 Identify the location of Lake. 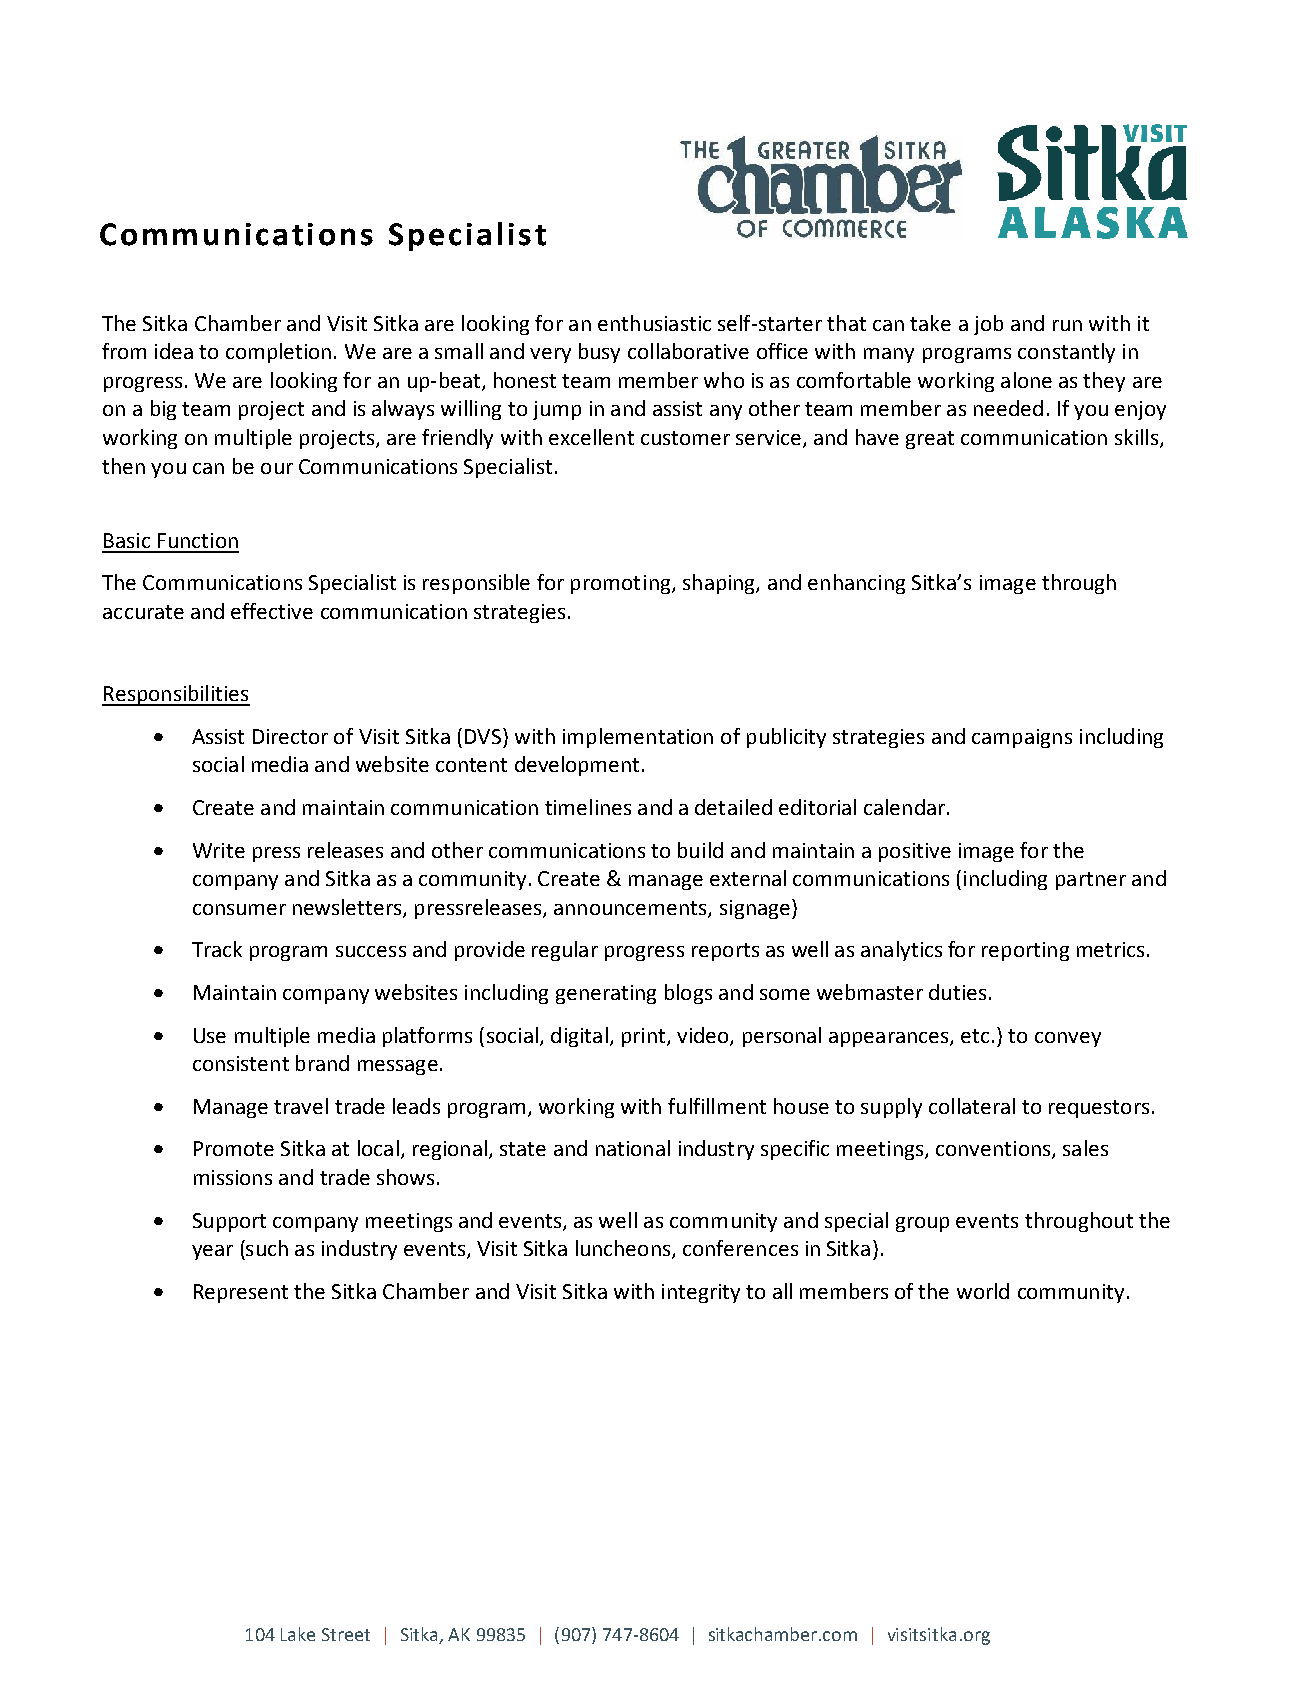
(298, 1634).
